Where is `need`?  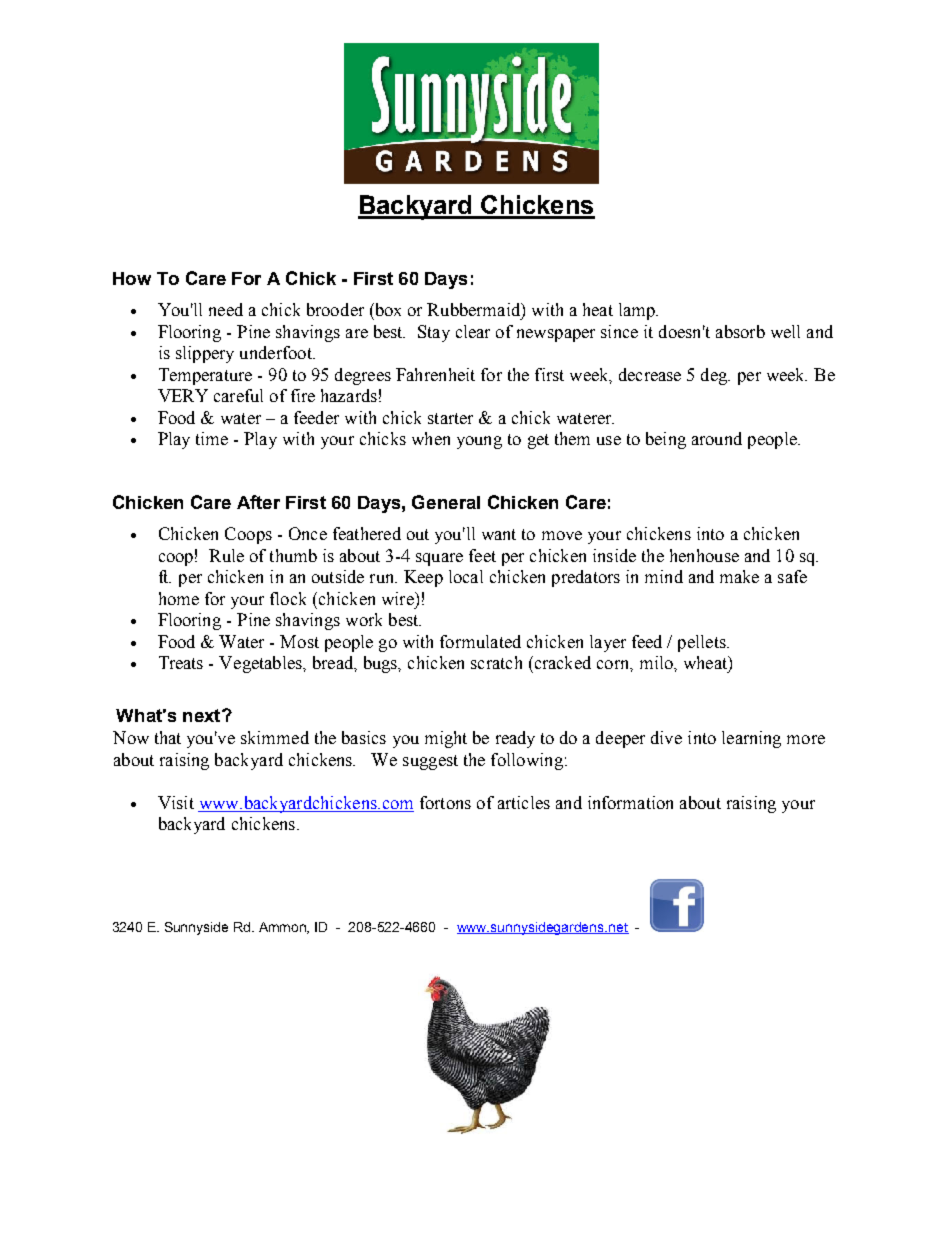
need is located at coordinates (226, 309).
